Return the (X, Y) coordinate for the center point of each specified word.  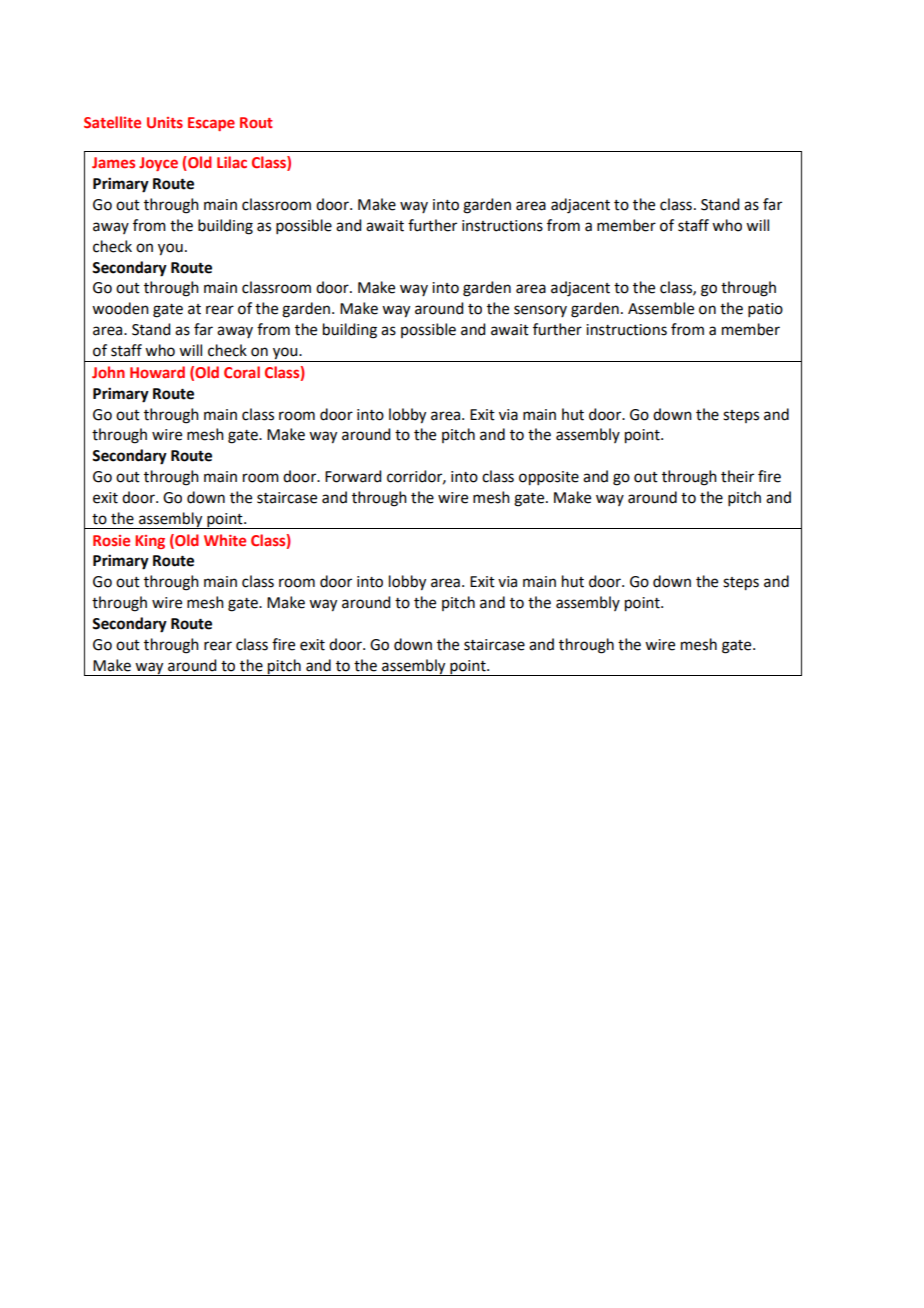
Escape (211, 124)
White (225, 540)
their (737, 476)
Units (165, 122)
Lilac (232, 162)
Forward (353, 476)
